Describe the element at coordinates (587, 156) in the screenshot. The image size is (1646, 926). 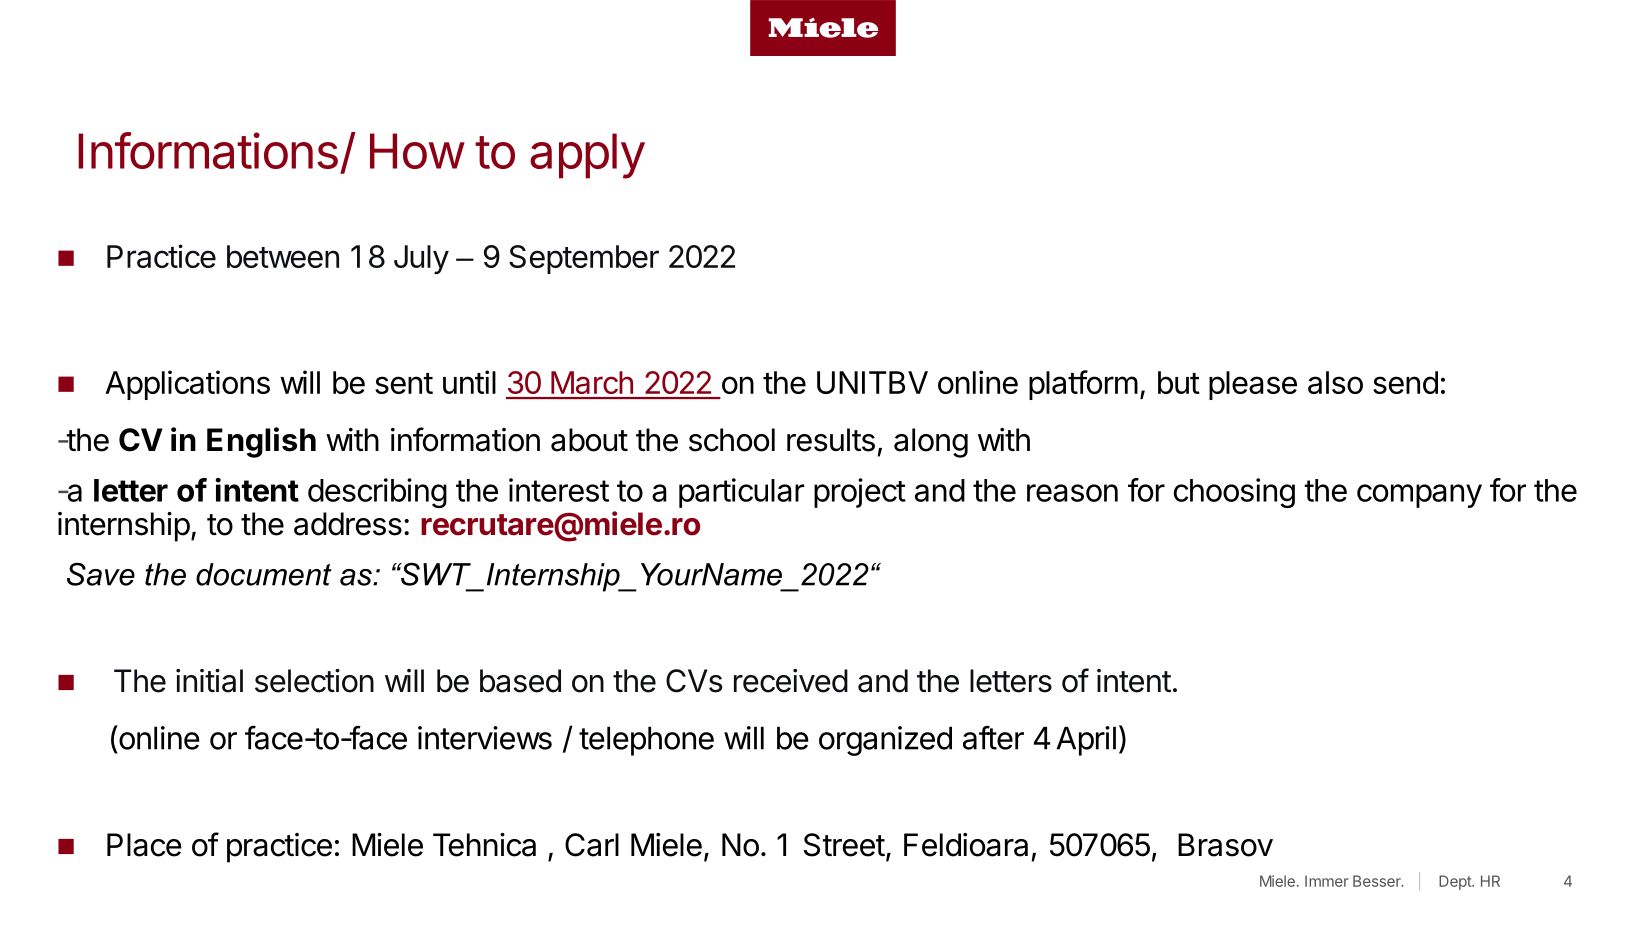
I see `apply` at that location.
